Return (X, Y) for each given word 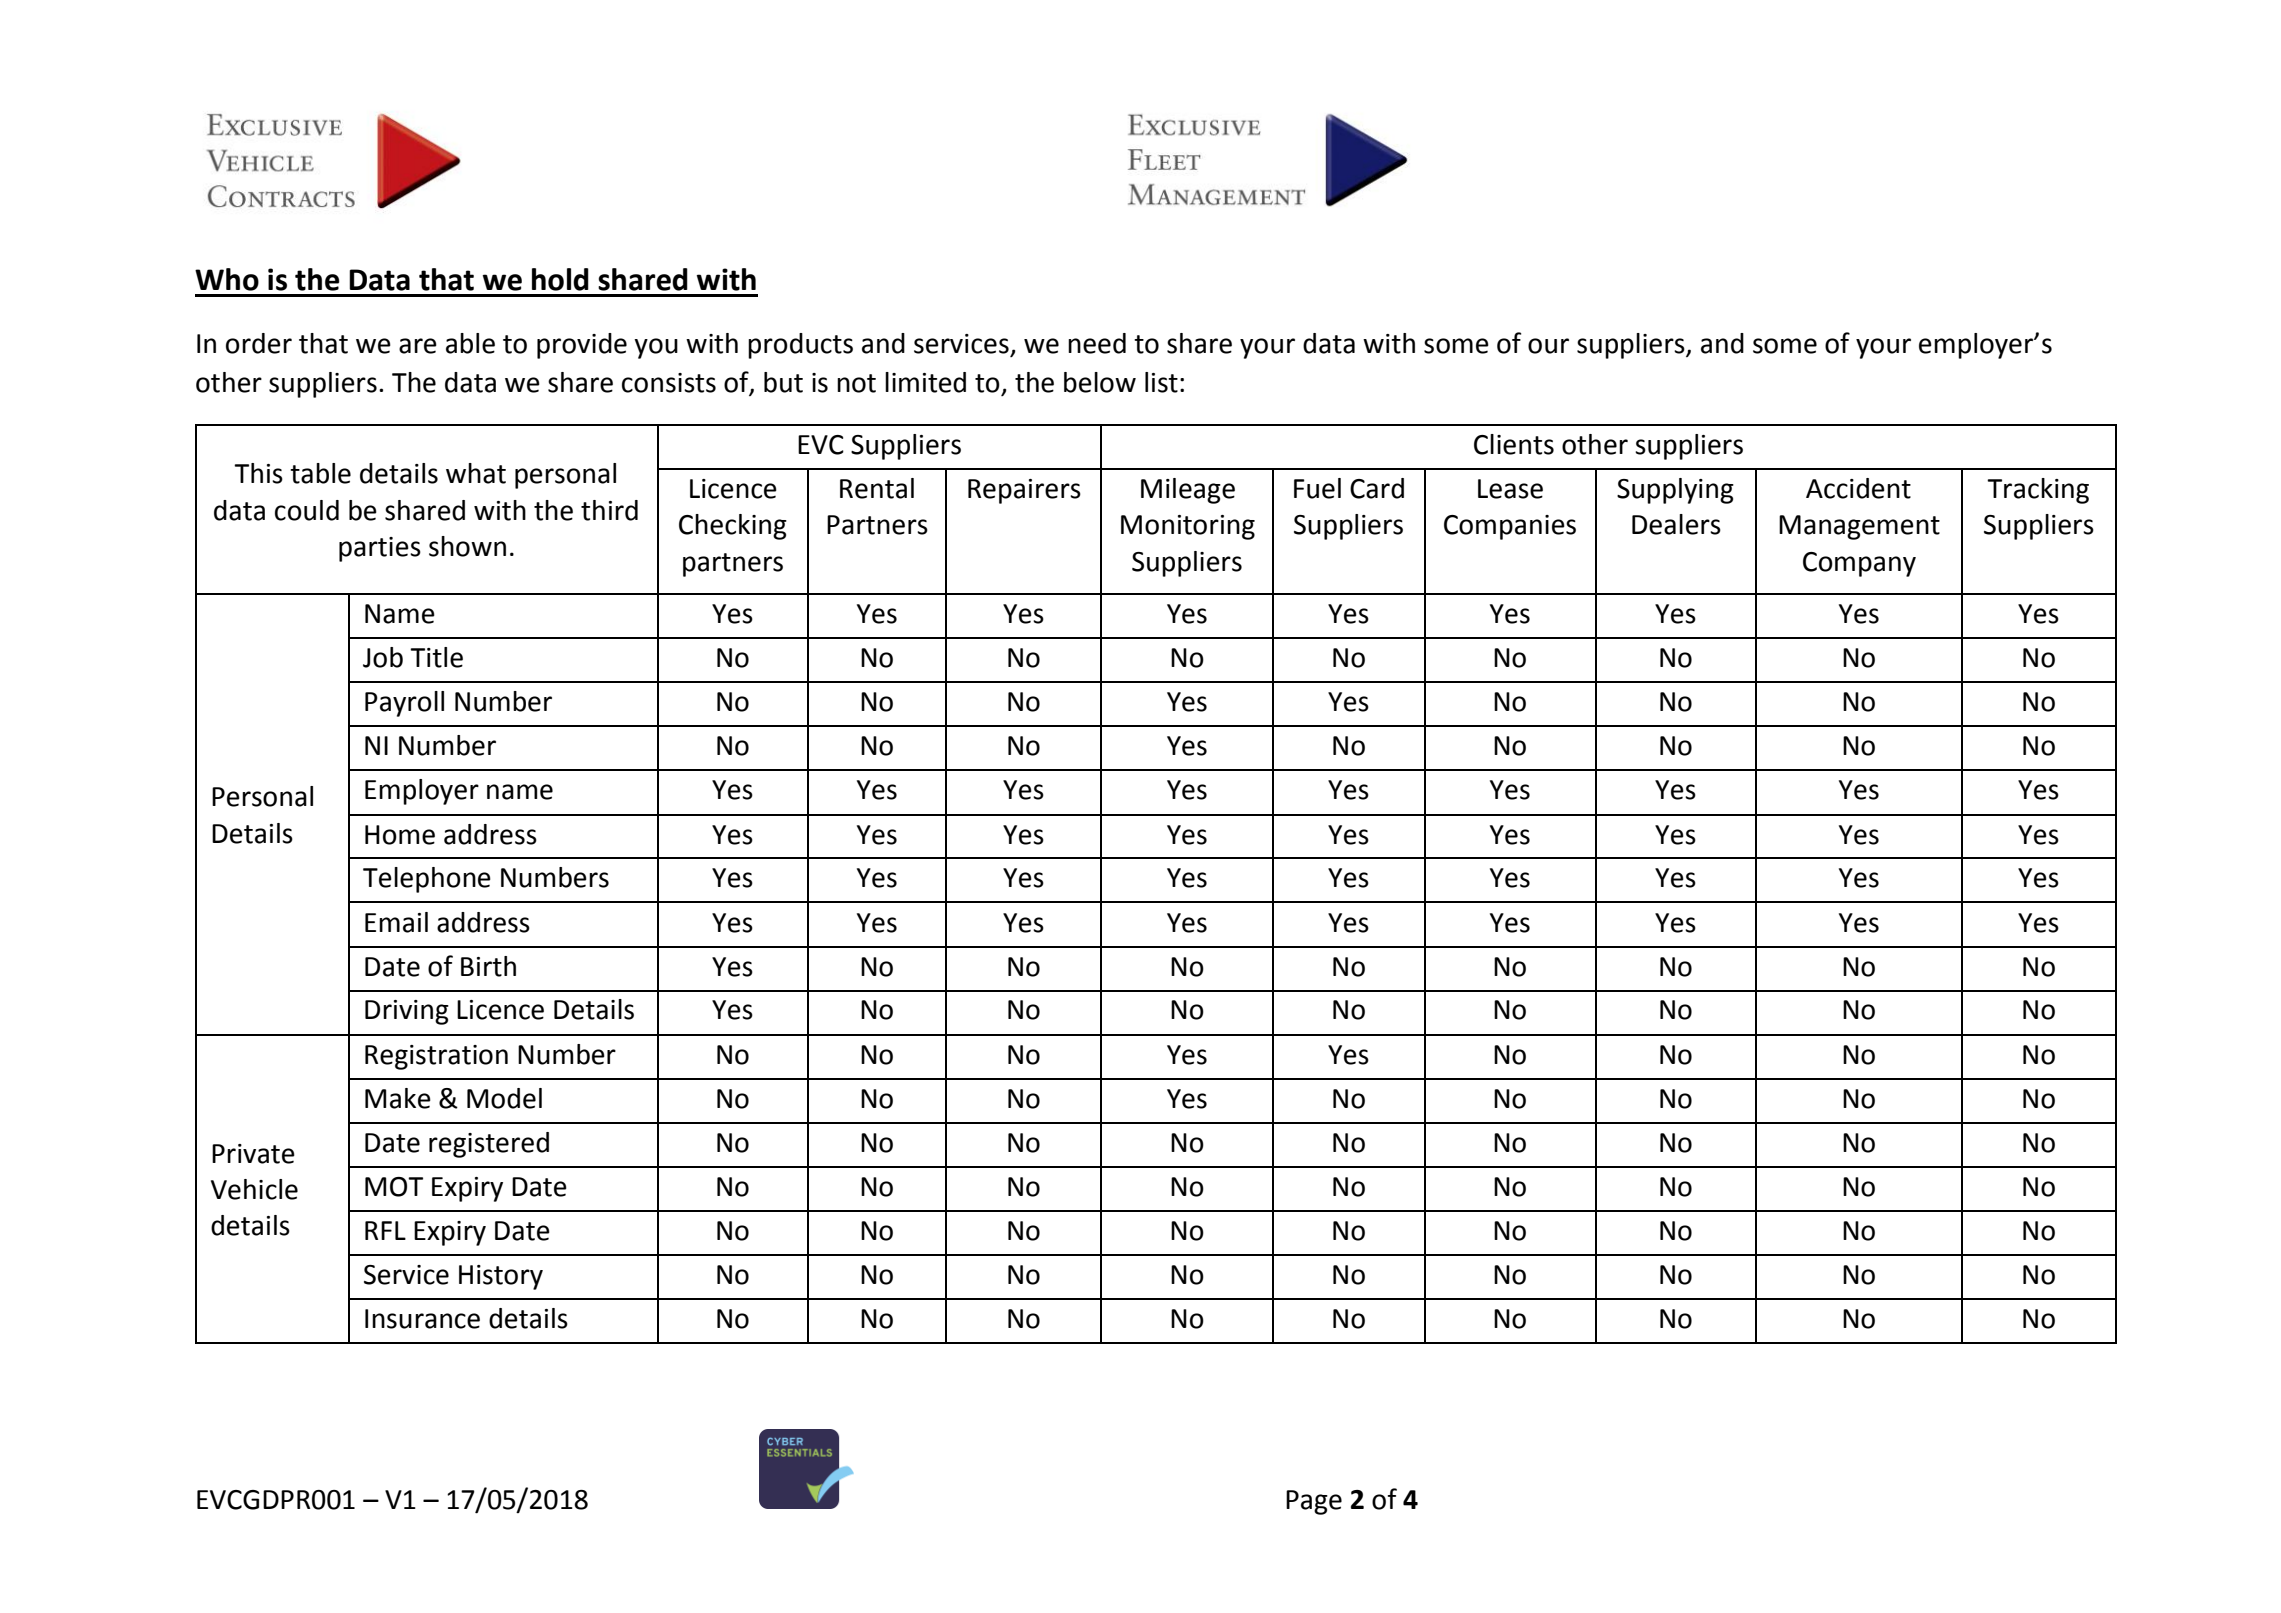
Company (1859, 564)
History (501, 1277)
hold (560, 279)
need (1097, 343)
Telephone (427, 880)
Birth (488, 966)
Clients (1514, 444)
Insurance (422, 1319)
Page (1314, 1502)
